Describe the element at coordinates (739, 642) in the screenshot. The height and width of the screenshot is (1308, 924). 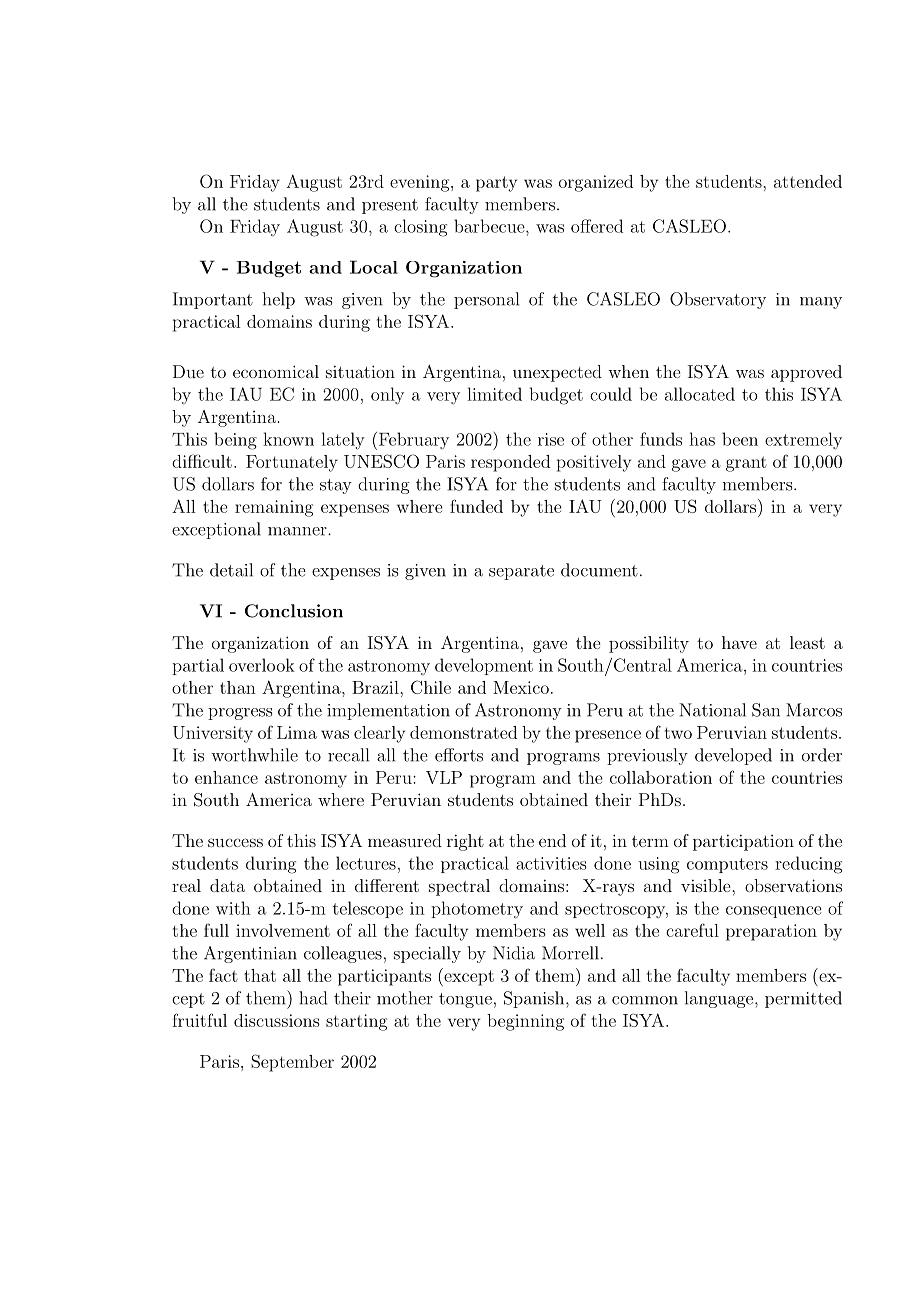
I see `have` at that location.
